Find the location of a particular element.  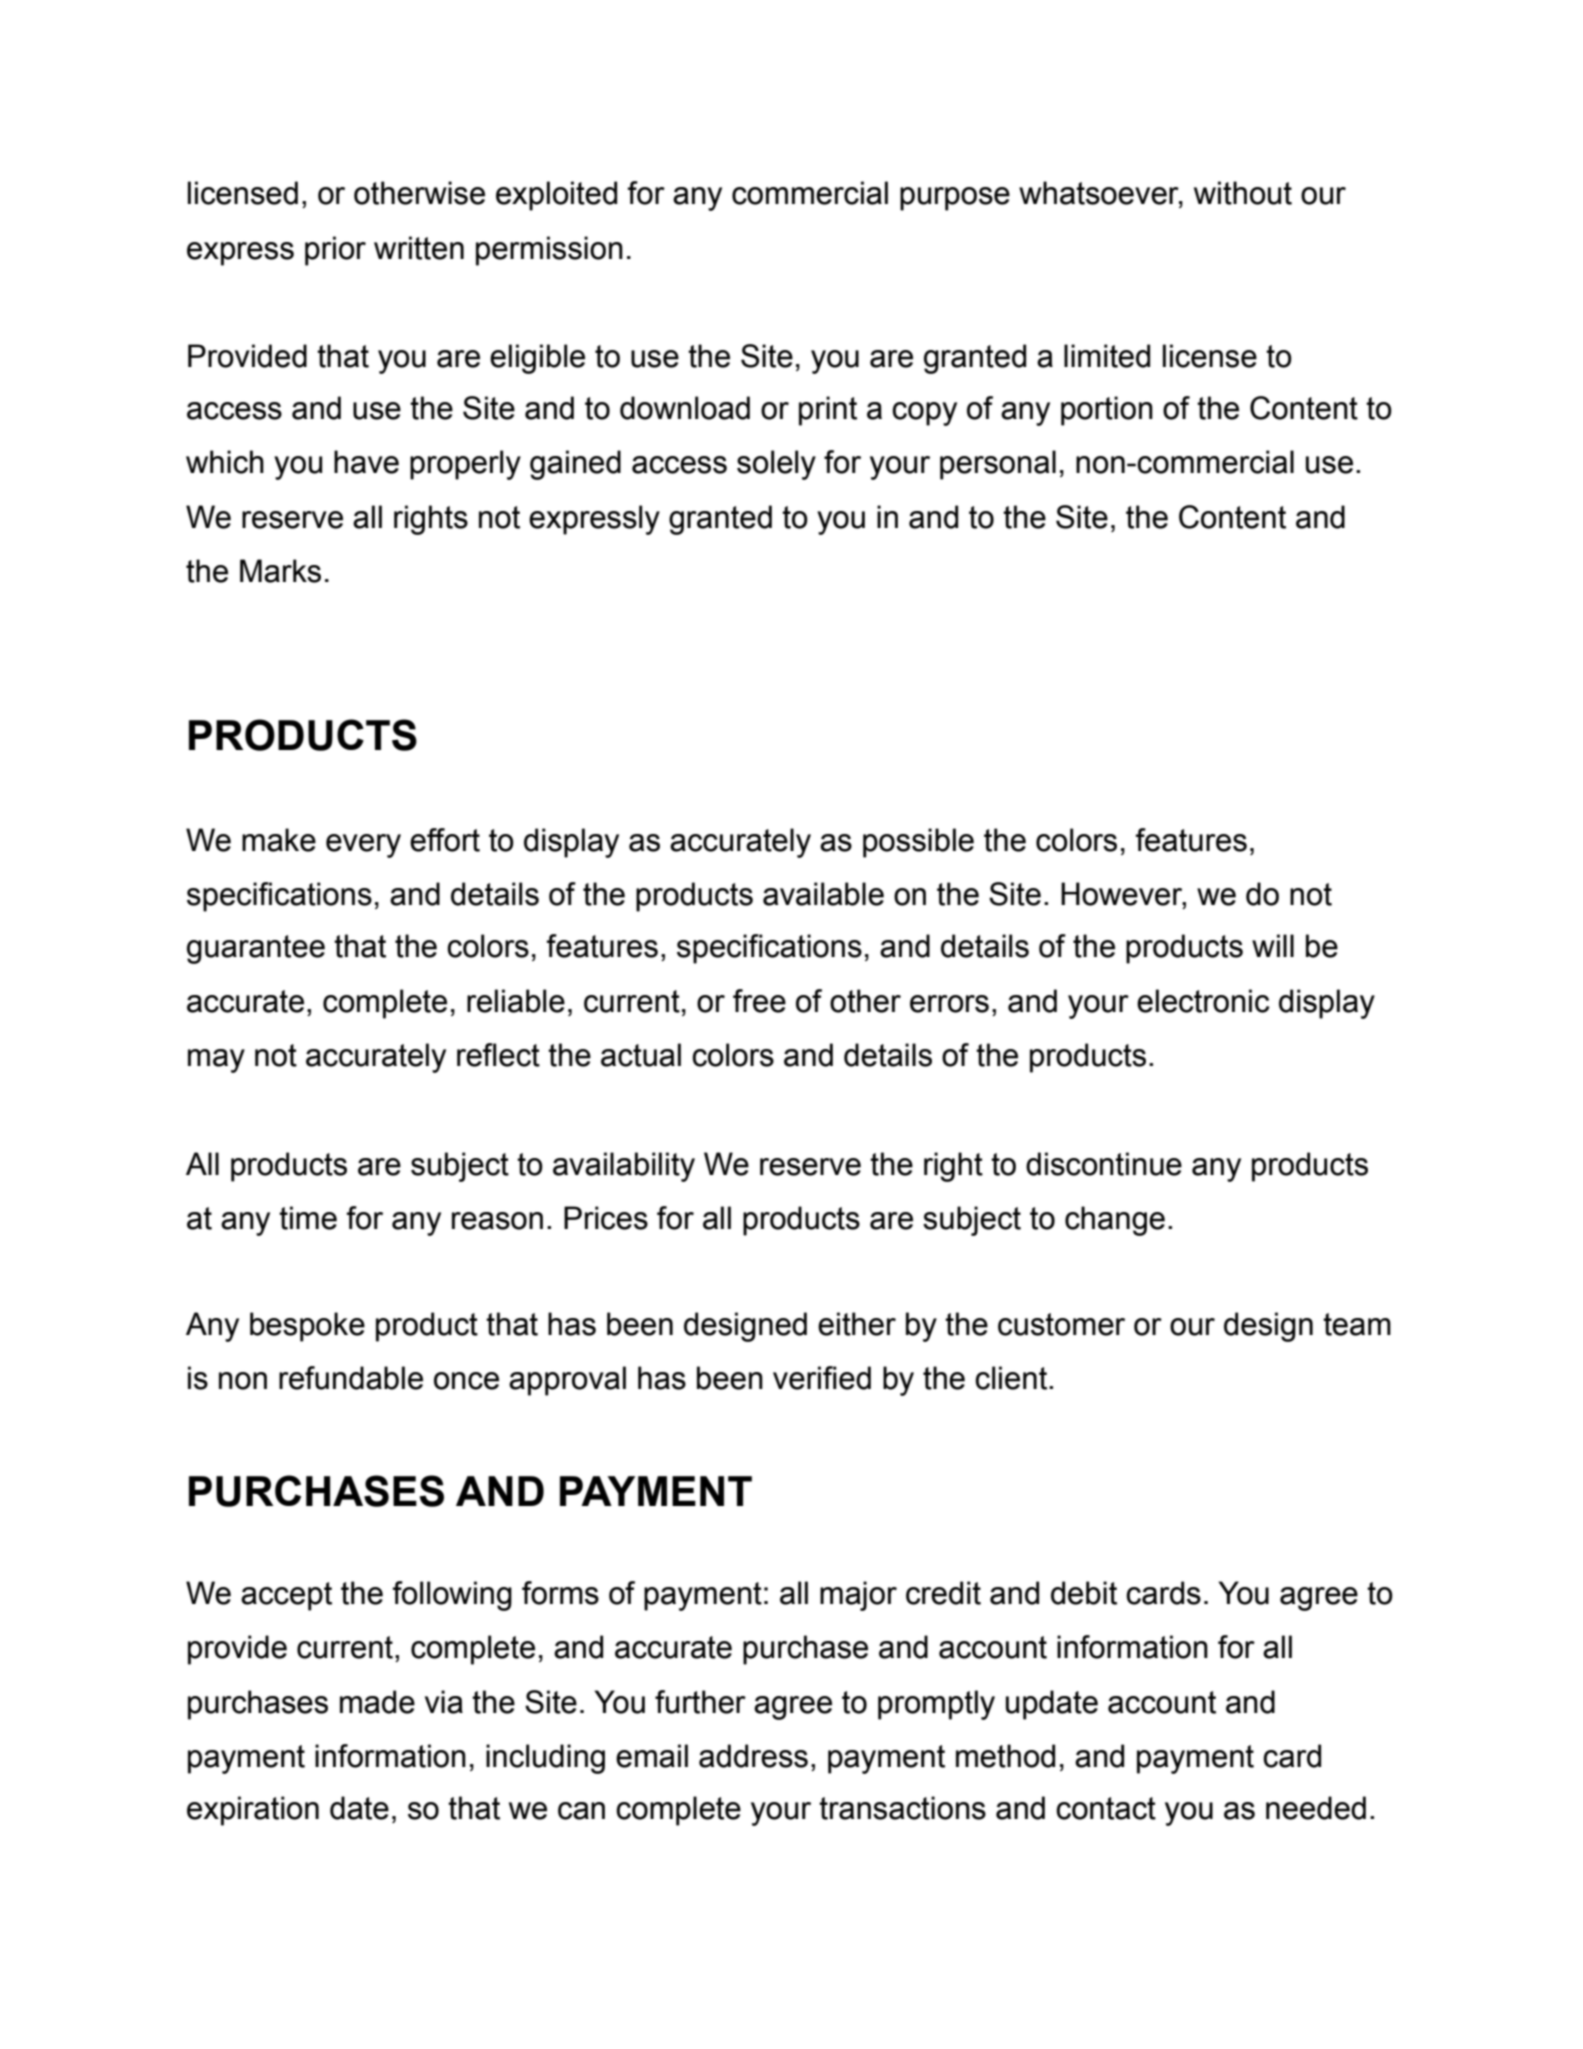

purpose is located at coordinates (955, 199).
